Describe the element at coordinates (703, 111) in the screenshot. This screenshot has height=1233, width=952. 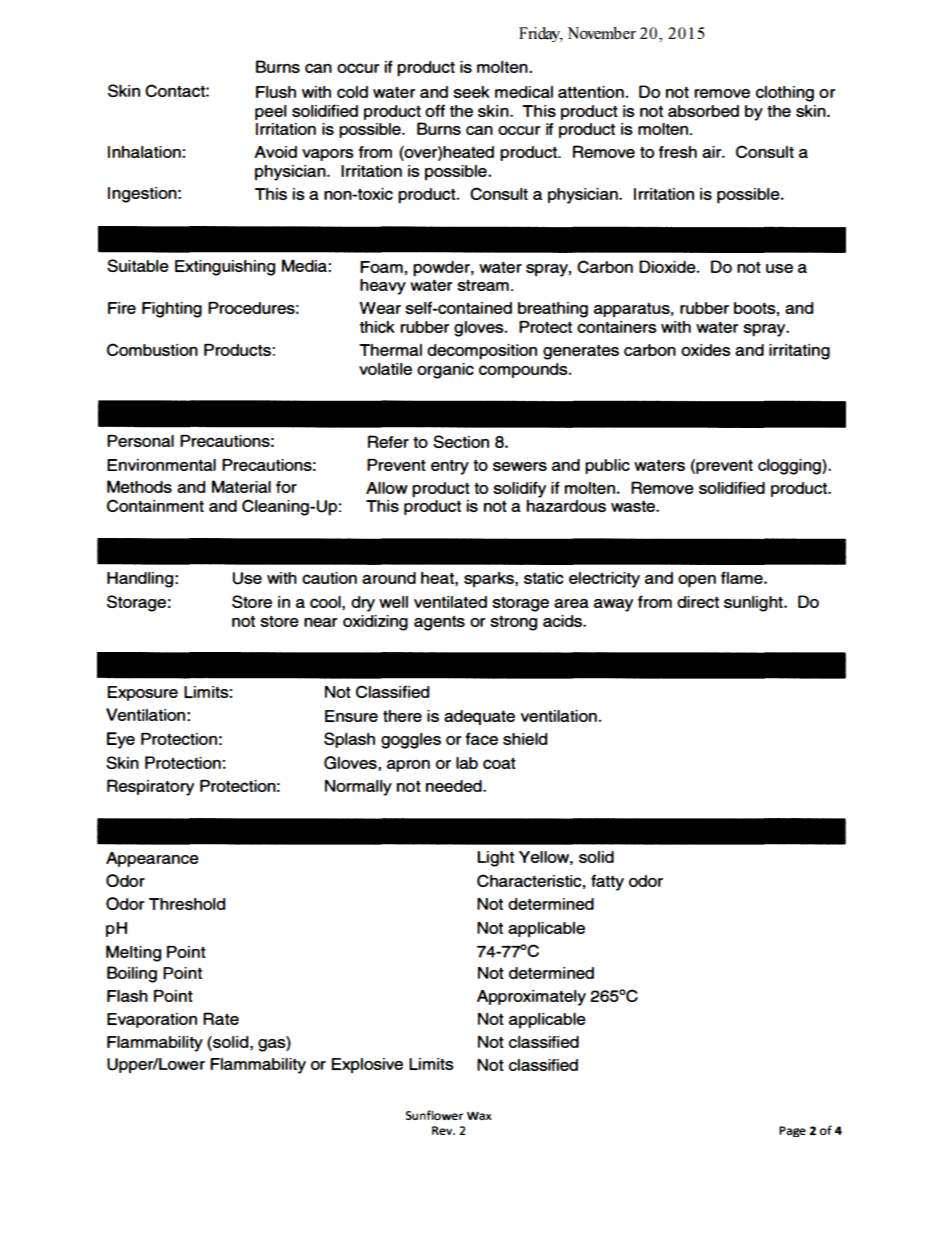
I see `absorbed` at that location.
